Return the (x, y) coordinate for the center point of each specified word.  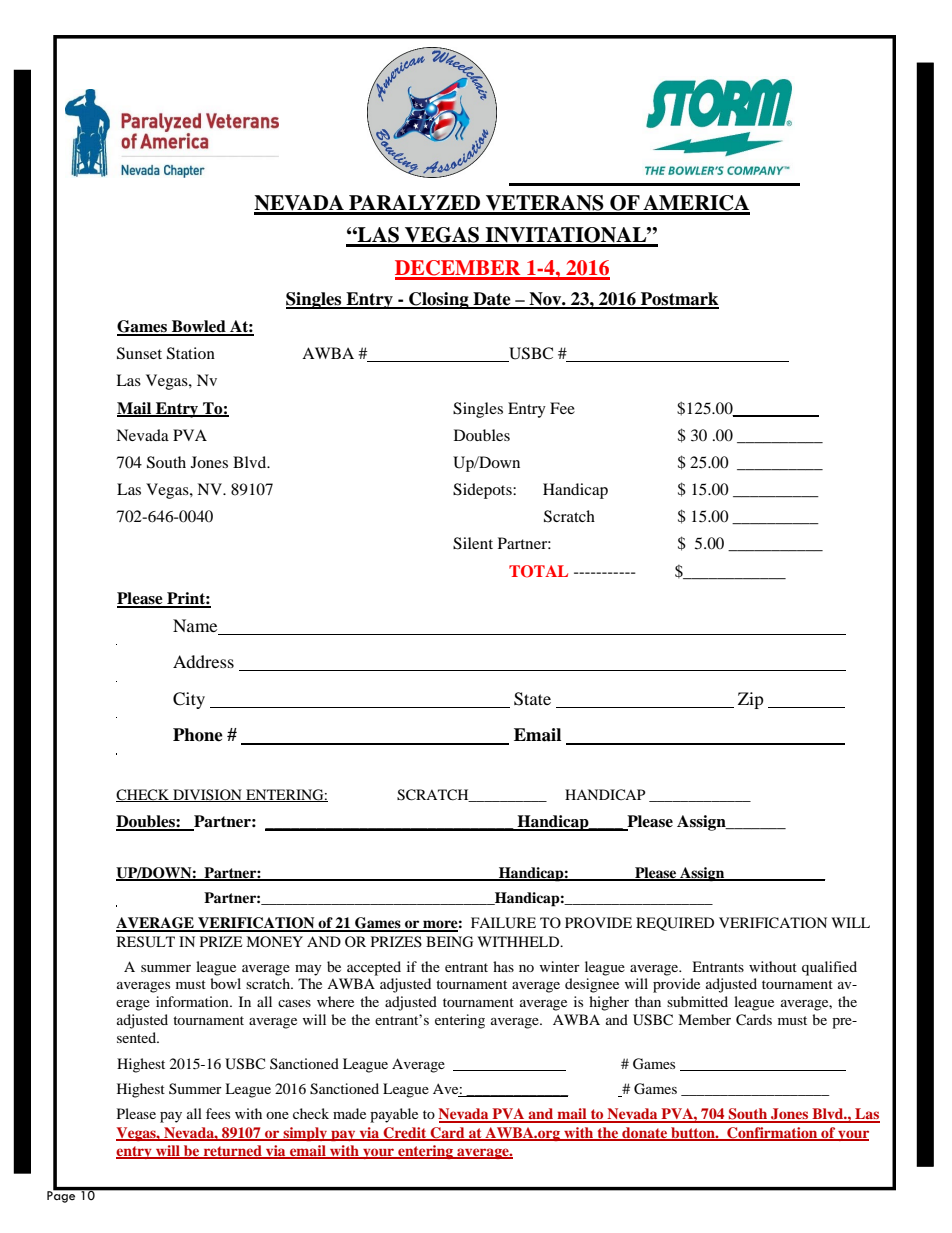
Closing (439, 300)
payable (394, 1115)
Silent (473, 543)
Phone (198, 735)
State (532, 699)
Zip (751, 700)
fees (218, 1113)
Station (191, 353)
